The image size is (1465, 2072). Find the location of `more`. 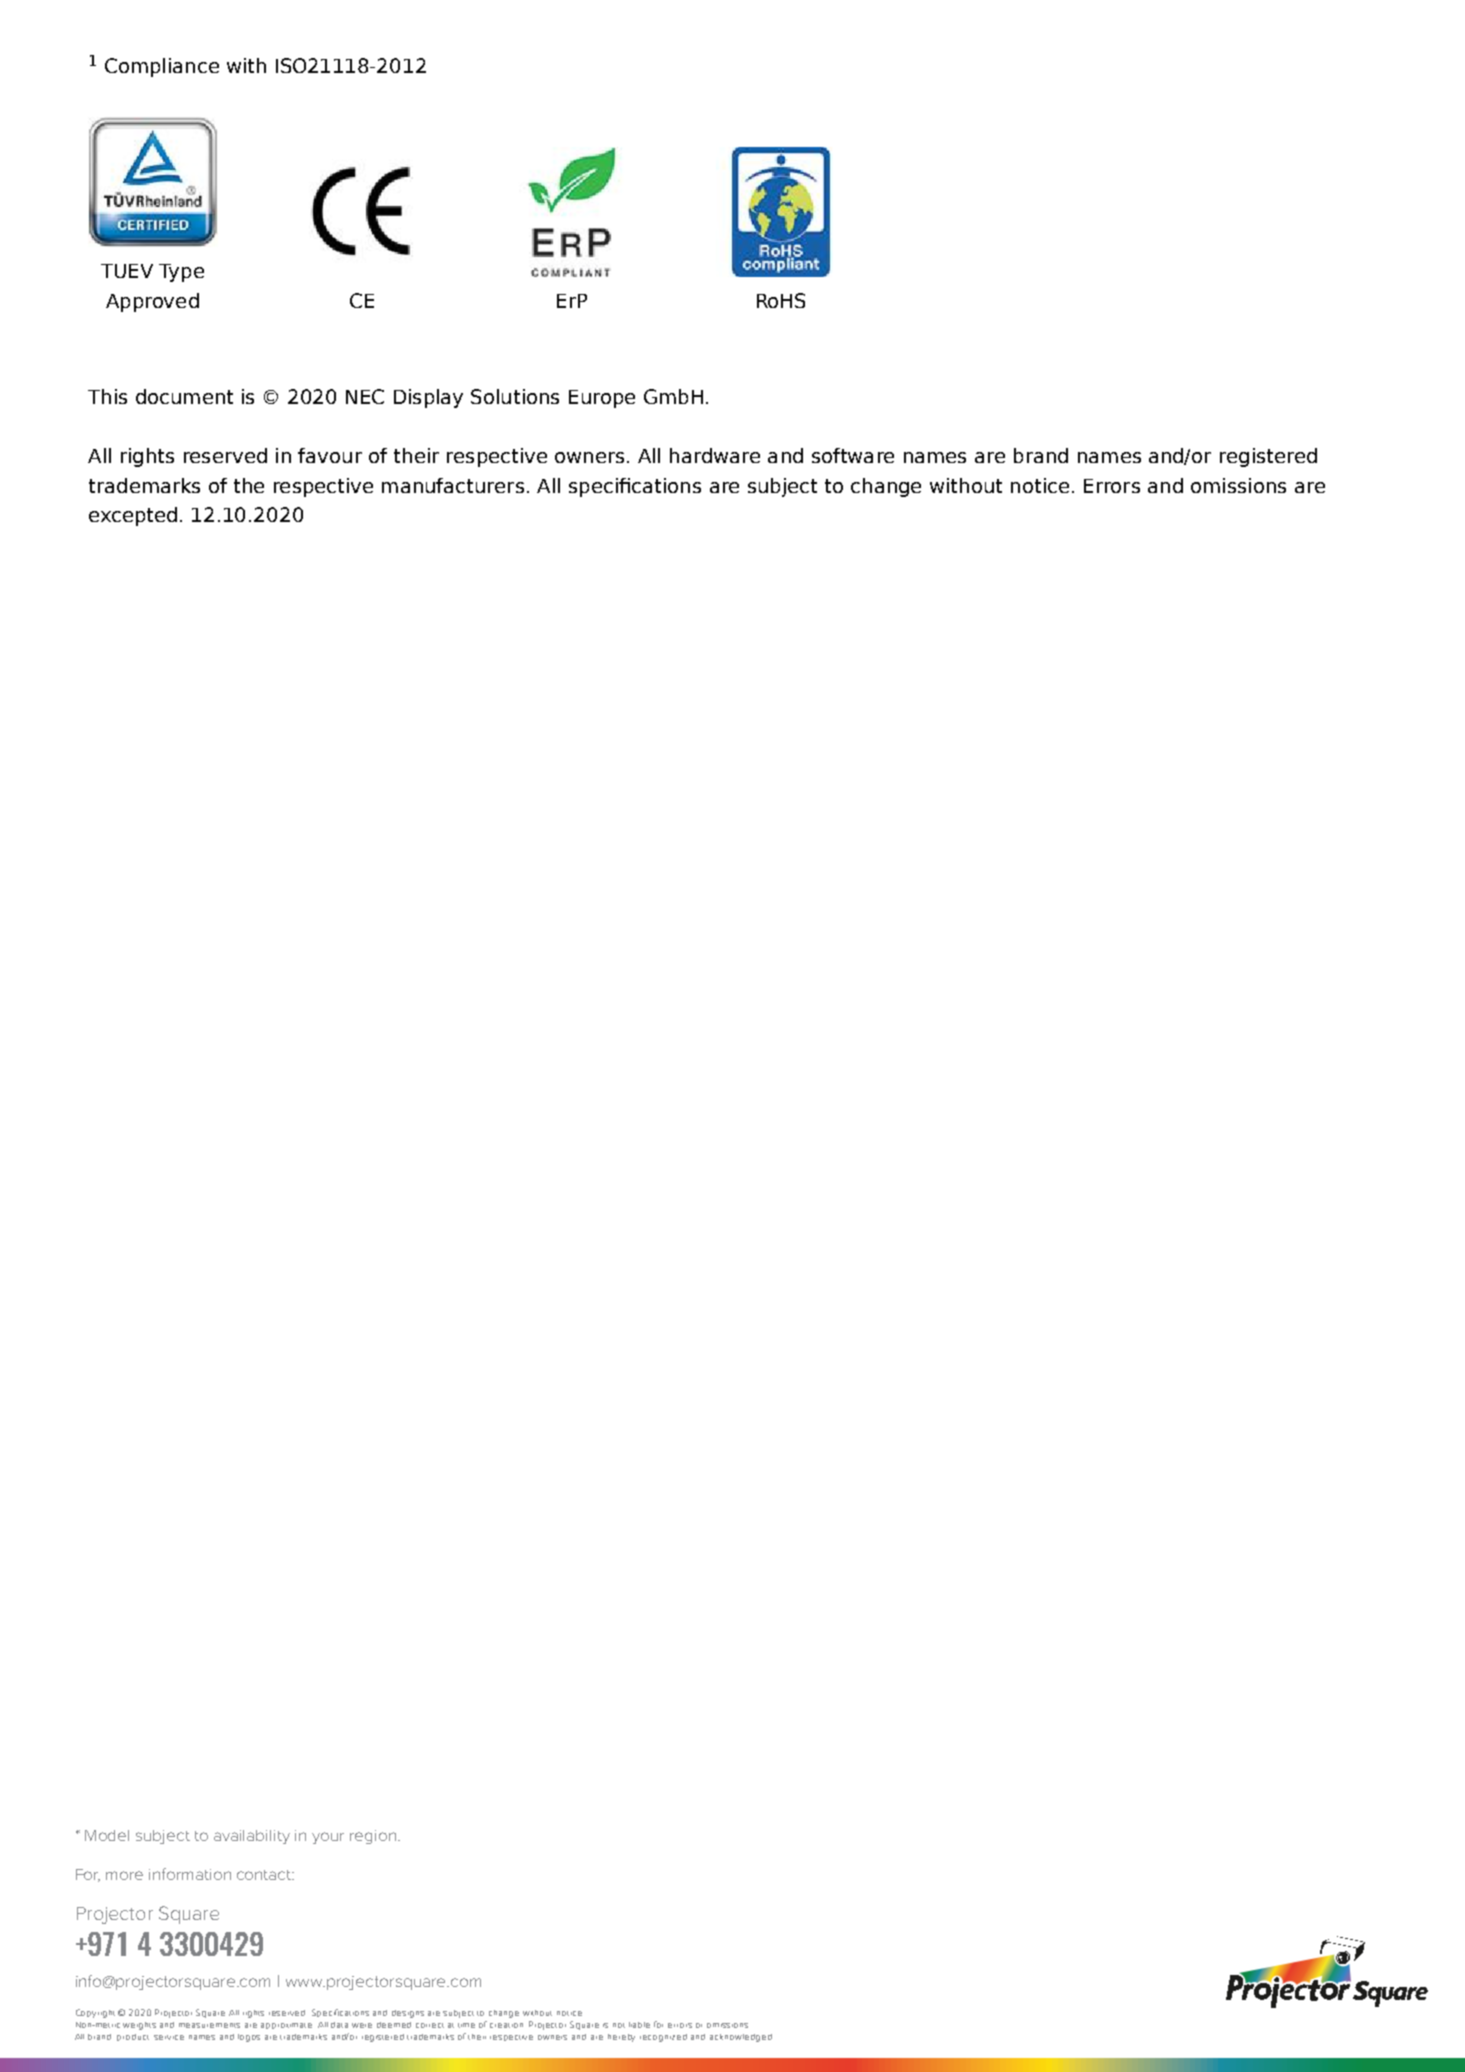

more is located at coordinates (124, 1875).
